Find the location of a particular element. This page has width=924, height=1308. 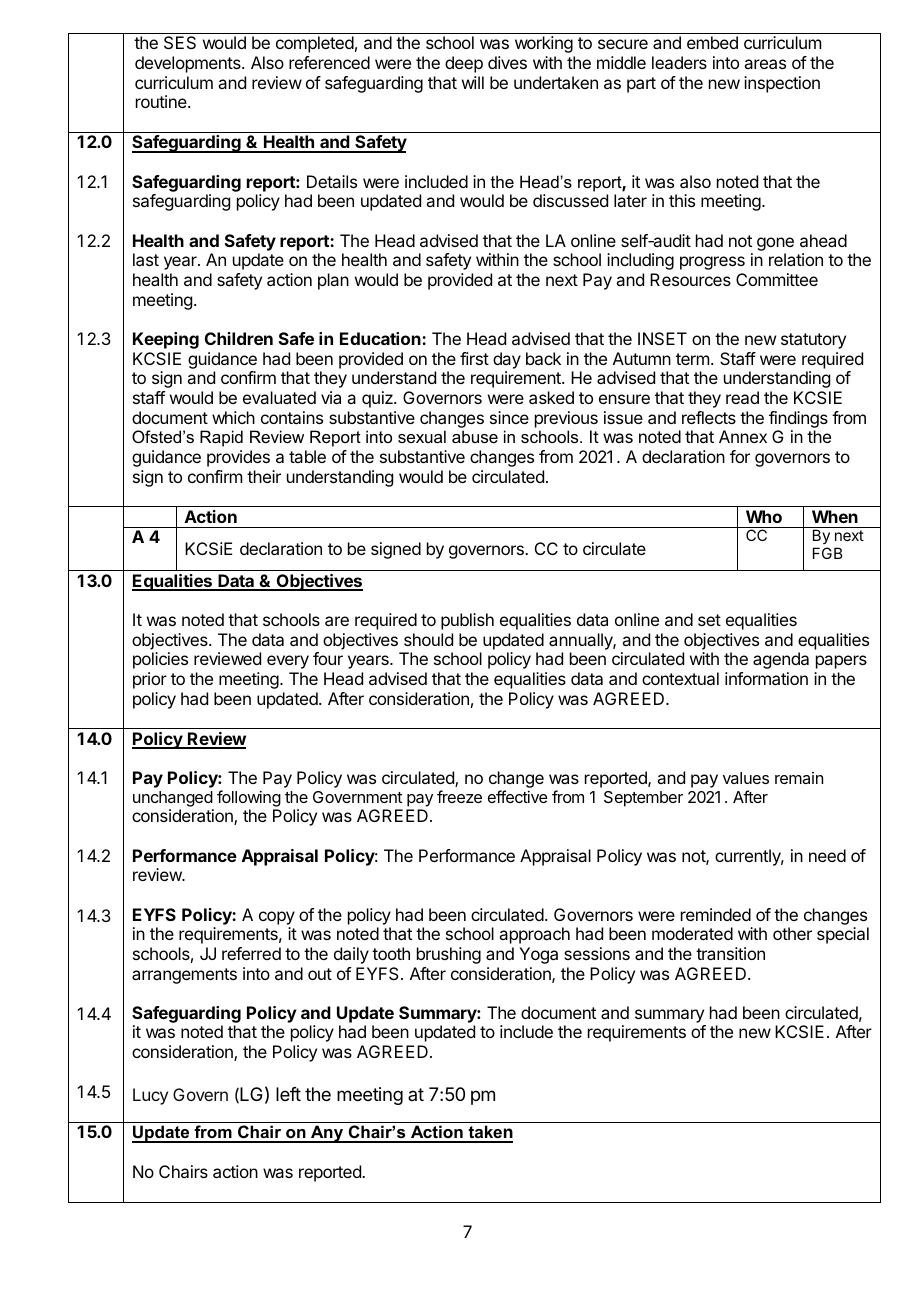

areas is located at coordinates (765, 64).
